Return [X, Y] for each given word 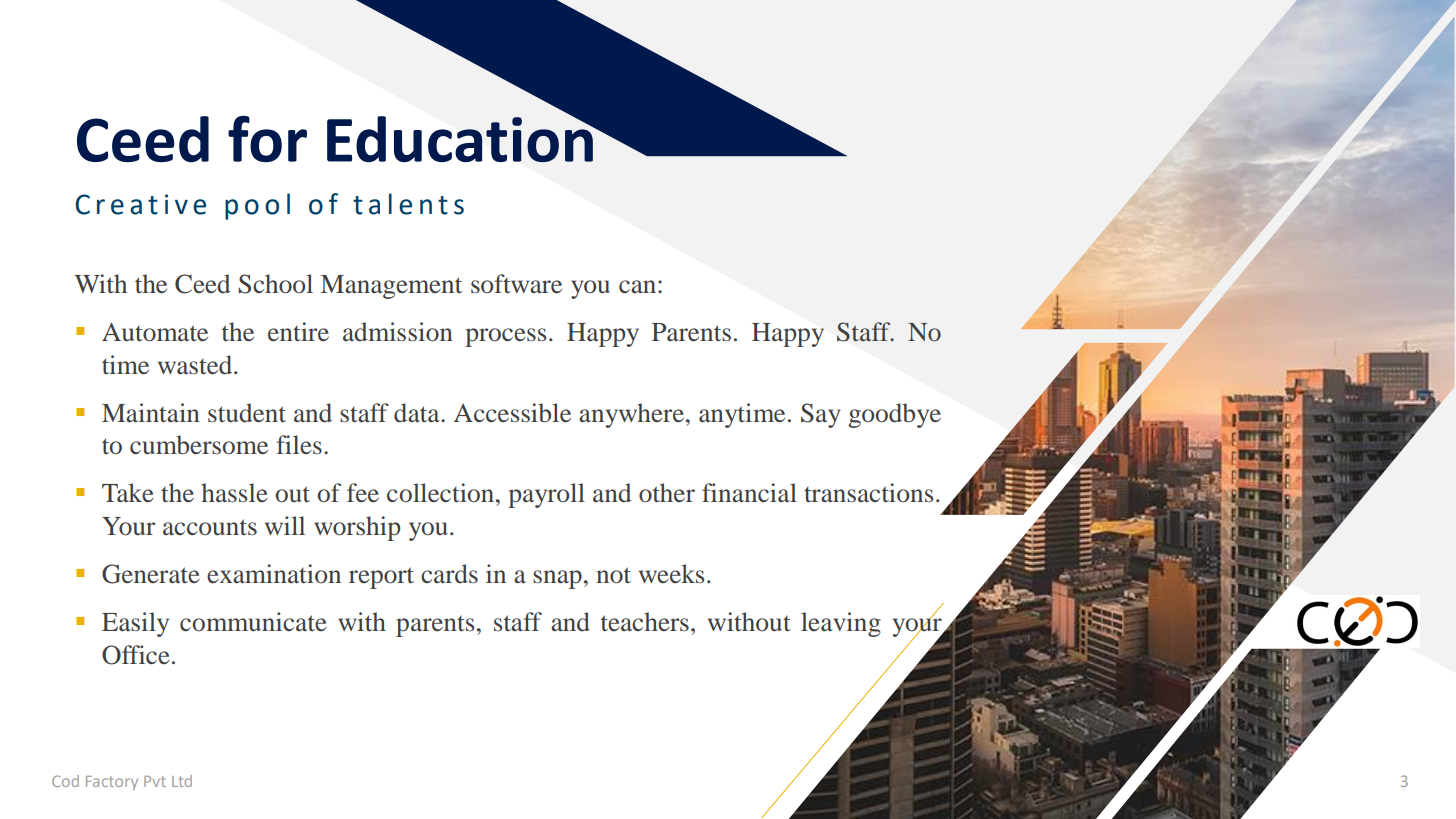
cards [449, 574]
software [516, 284]
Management [391, 287]
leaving [841, 624]
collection [442, 493]
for [267, 139]
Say [821, 415]
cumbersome [199, 445]
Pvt [155, 781]
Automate [155, 332]
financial [749, 493]
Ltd [182, 781]
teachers [645, 622]
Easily [135, 624]
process [505, 337]
